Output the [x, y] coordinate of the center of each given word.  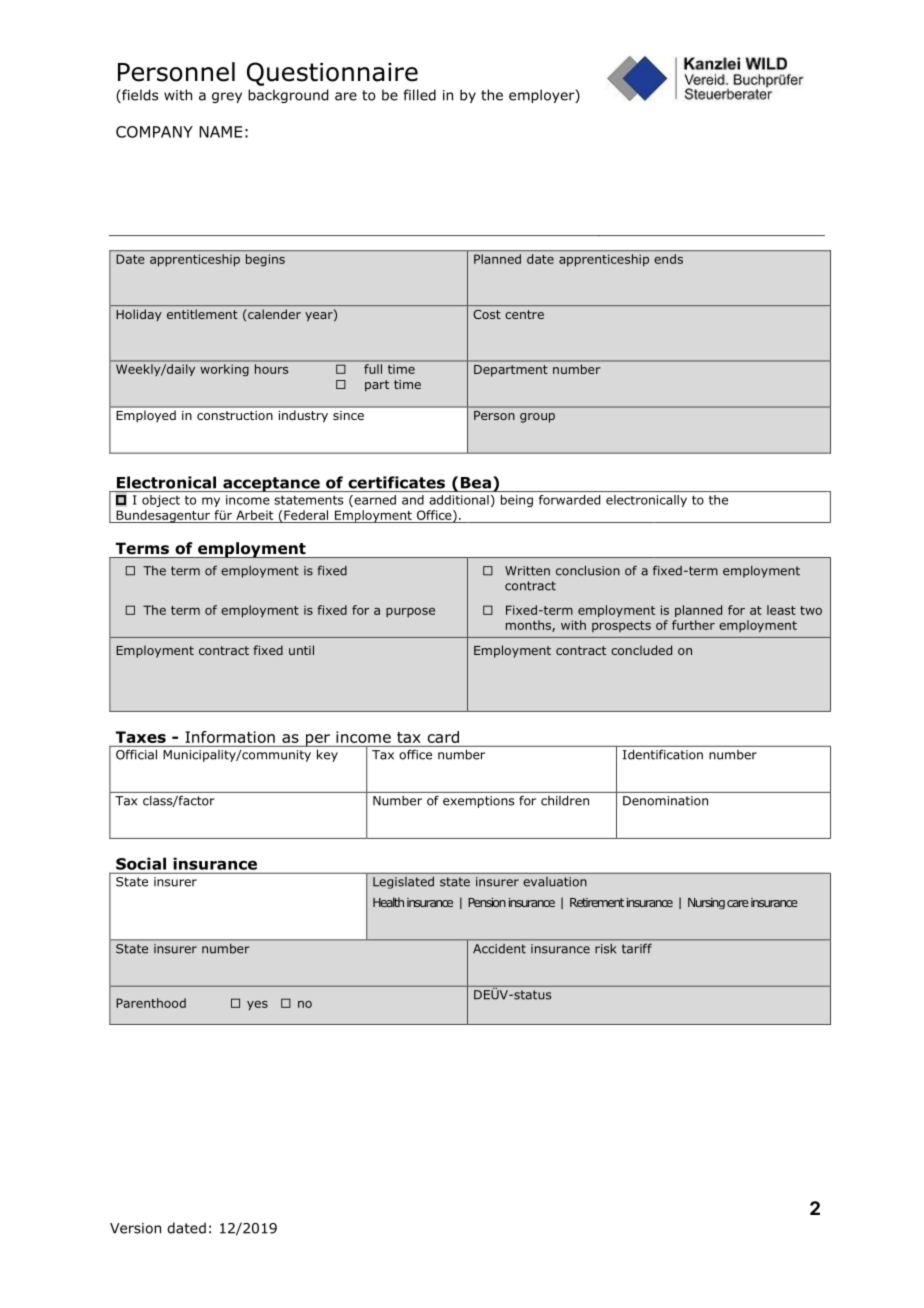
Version [135, 1228]
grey [227, 97]
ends [668, 259]
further [693, 625]
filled [419, 95]
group [537, 418]
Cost [487, 314]
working [225, 370]
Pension [487, 902]
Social [141, 864]
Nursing [706, 903]
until [301, 650]
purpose [410, 612]
